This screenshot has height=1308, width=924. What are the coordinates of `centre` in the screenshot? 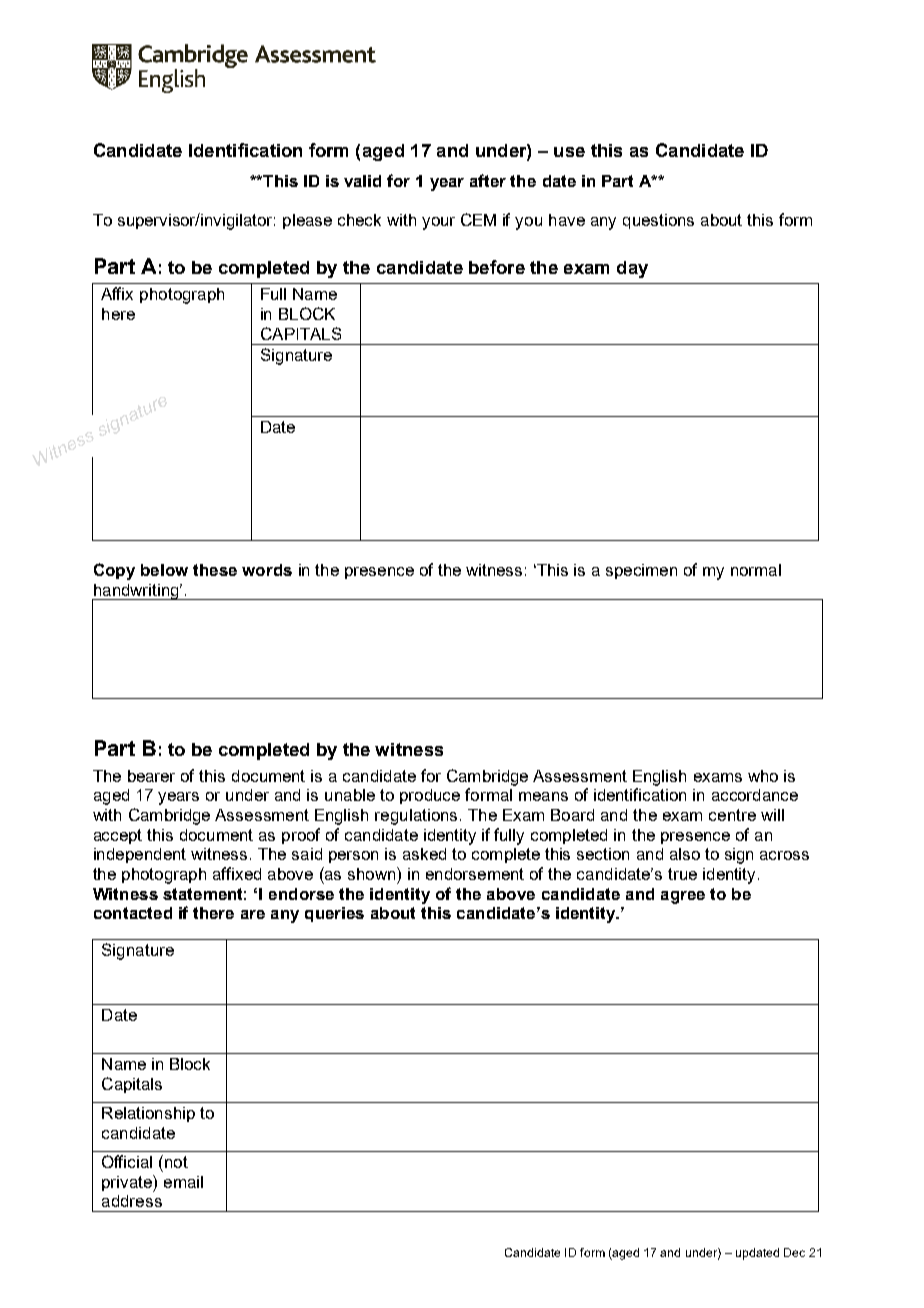 It's located at (732, 815).
